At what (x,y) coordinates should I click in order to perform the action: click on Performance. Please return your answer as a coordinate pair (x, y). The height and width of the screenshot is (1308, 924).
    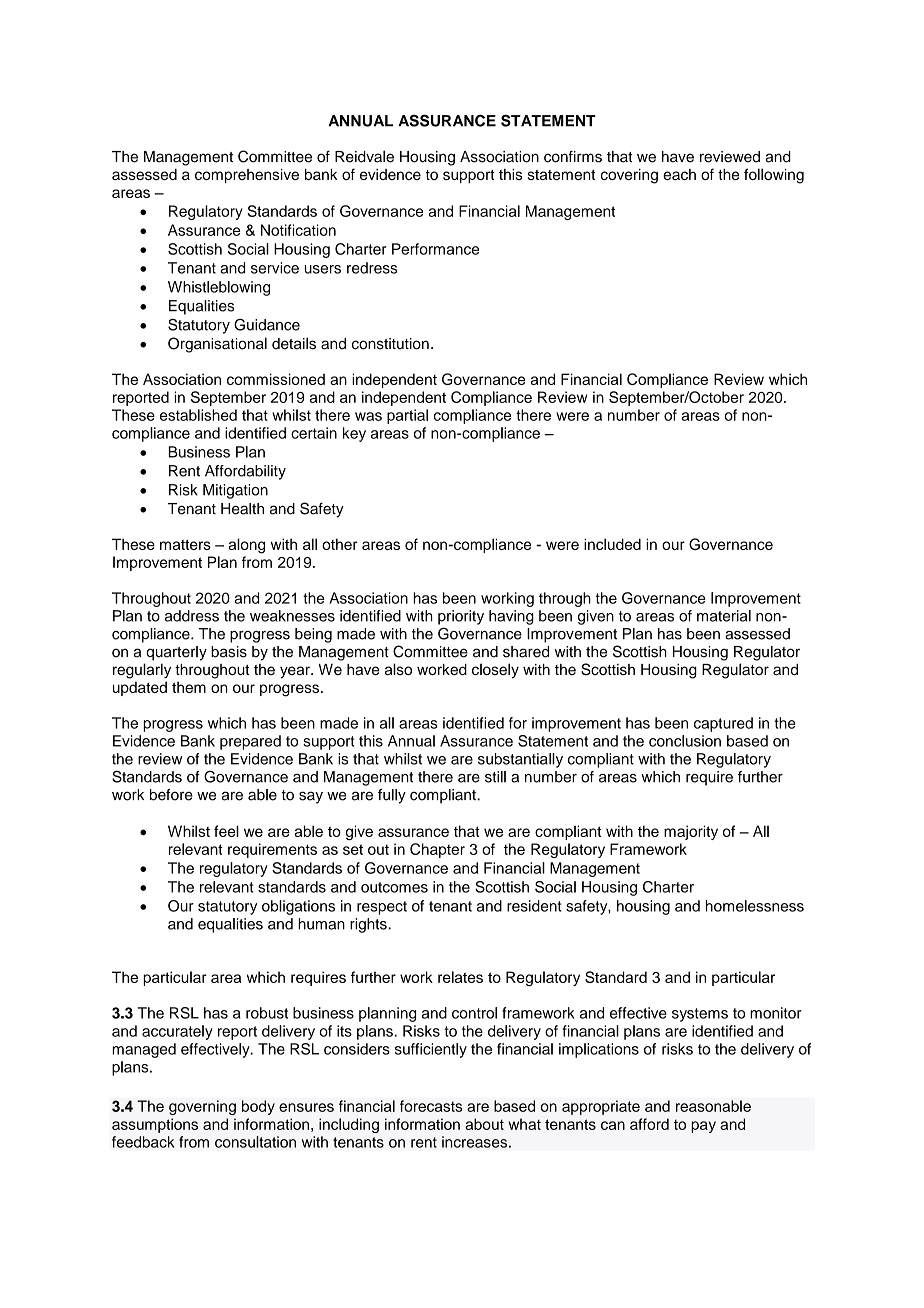
    Looking at the image, I should click on (435, 249).
